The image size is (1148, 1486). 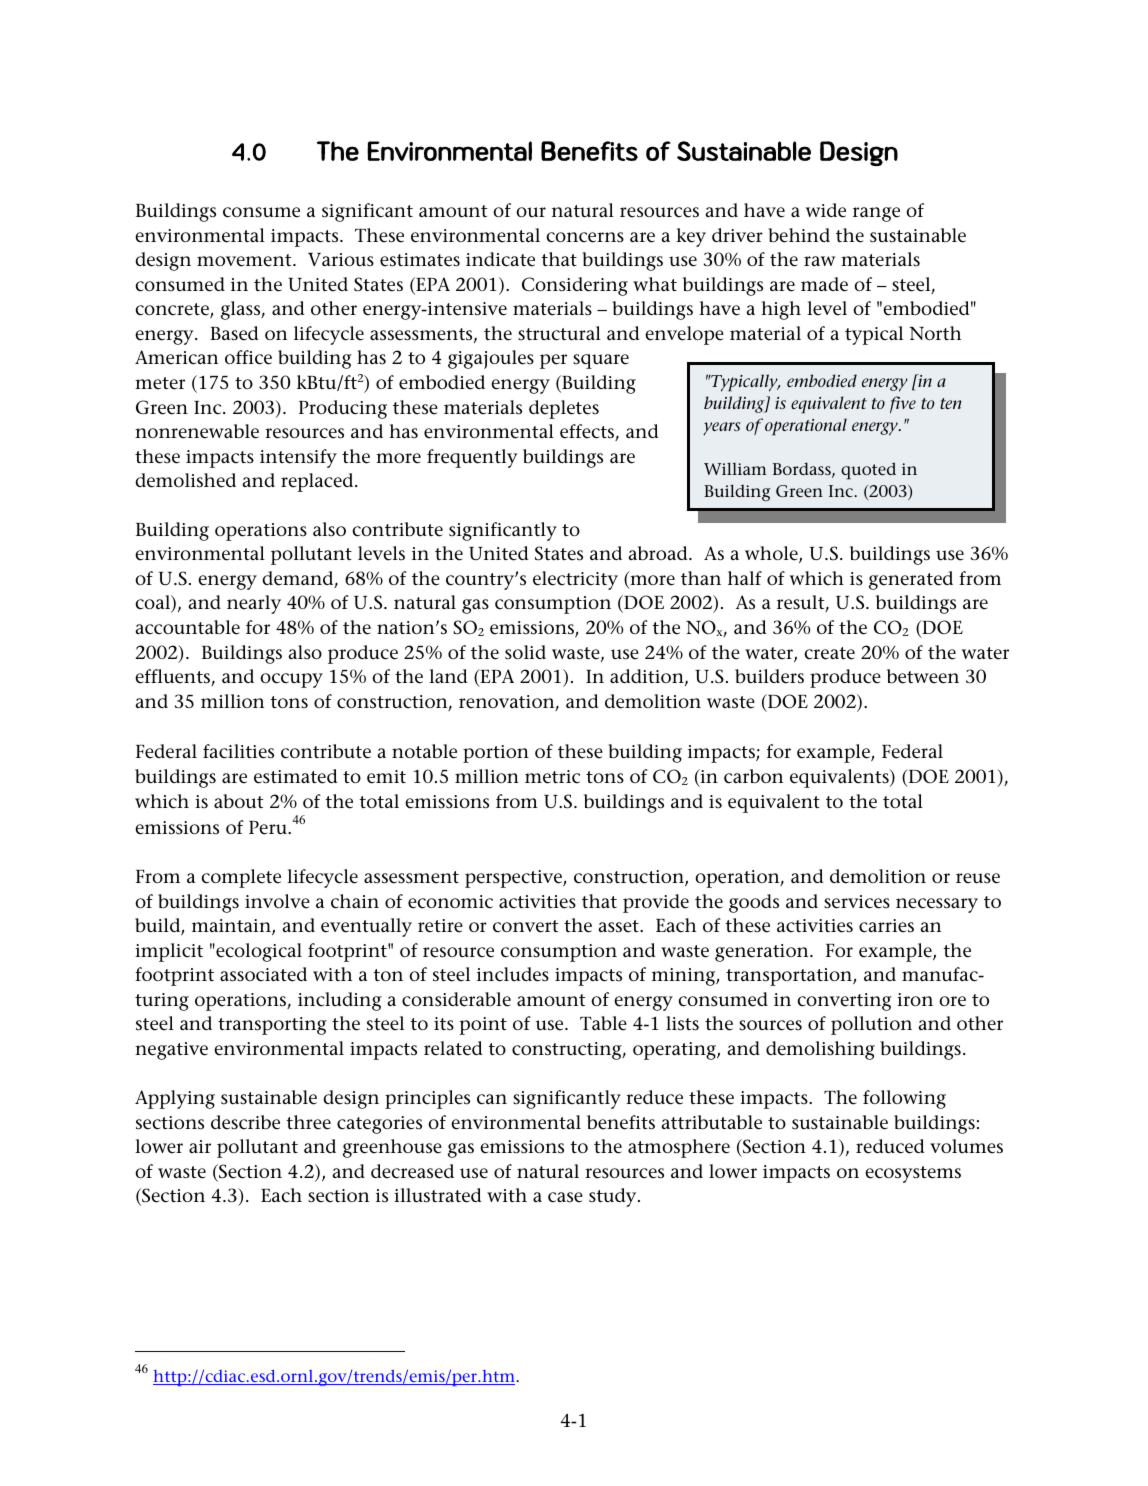 What do you see at coordinates (876, 214) in the screenshot?
I see `range` at bounding box center [876, 214].
